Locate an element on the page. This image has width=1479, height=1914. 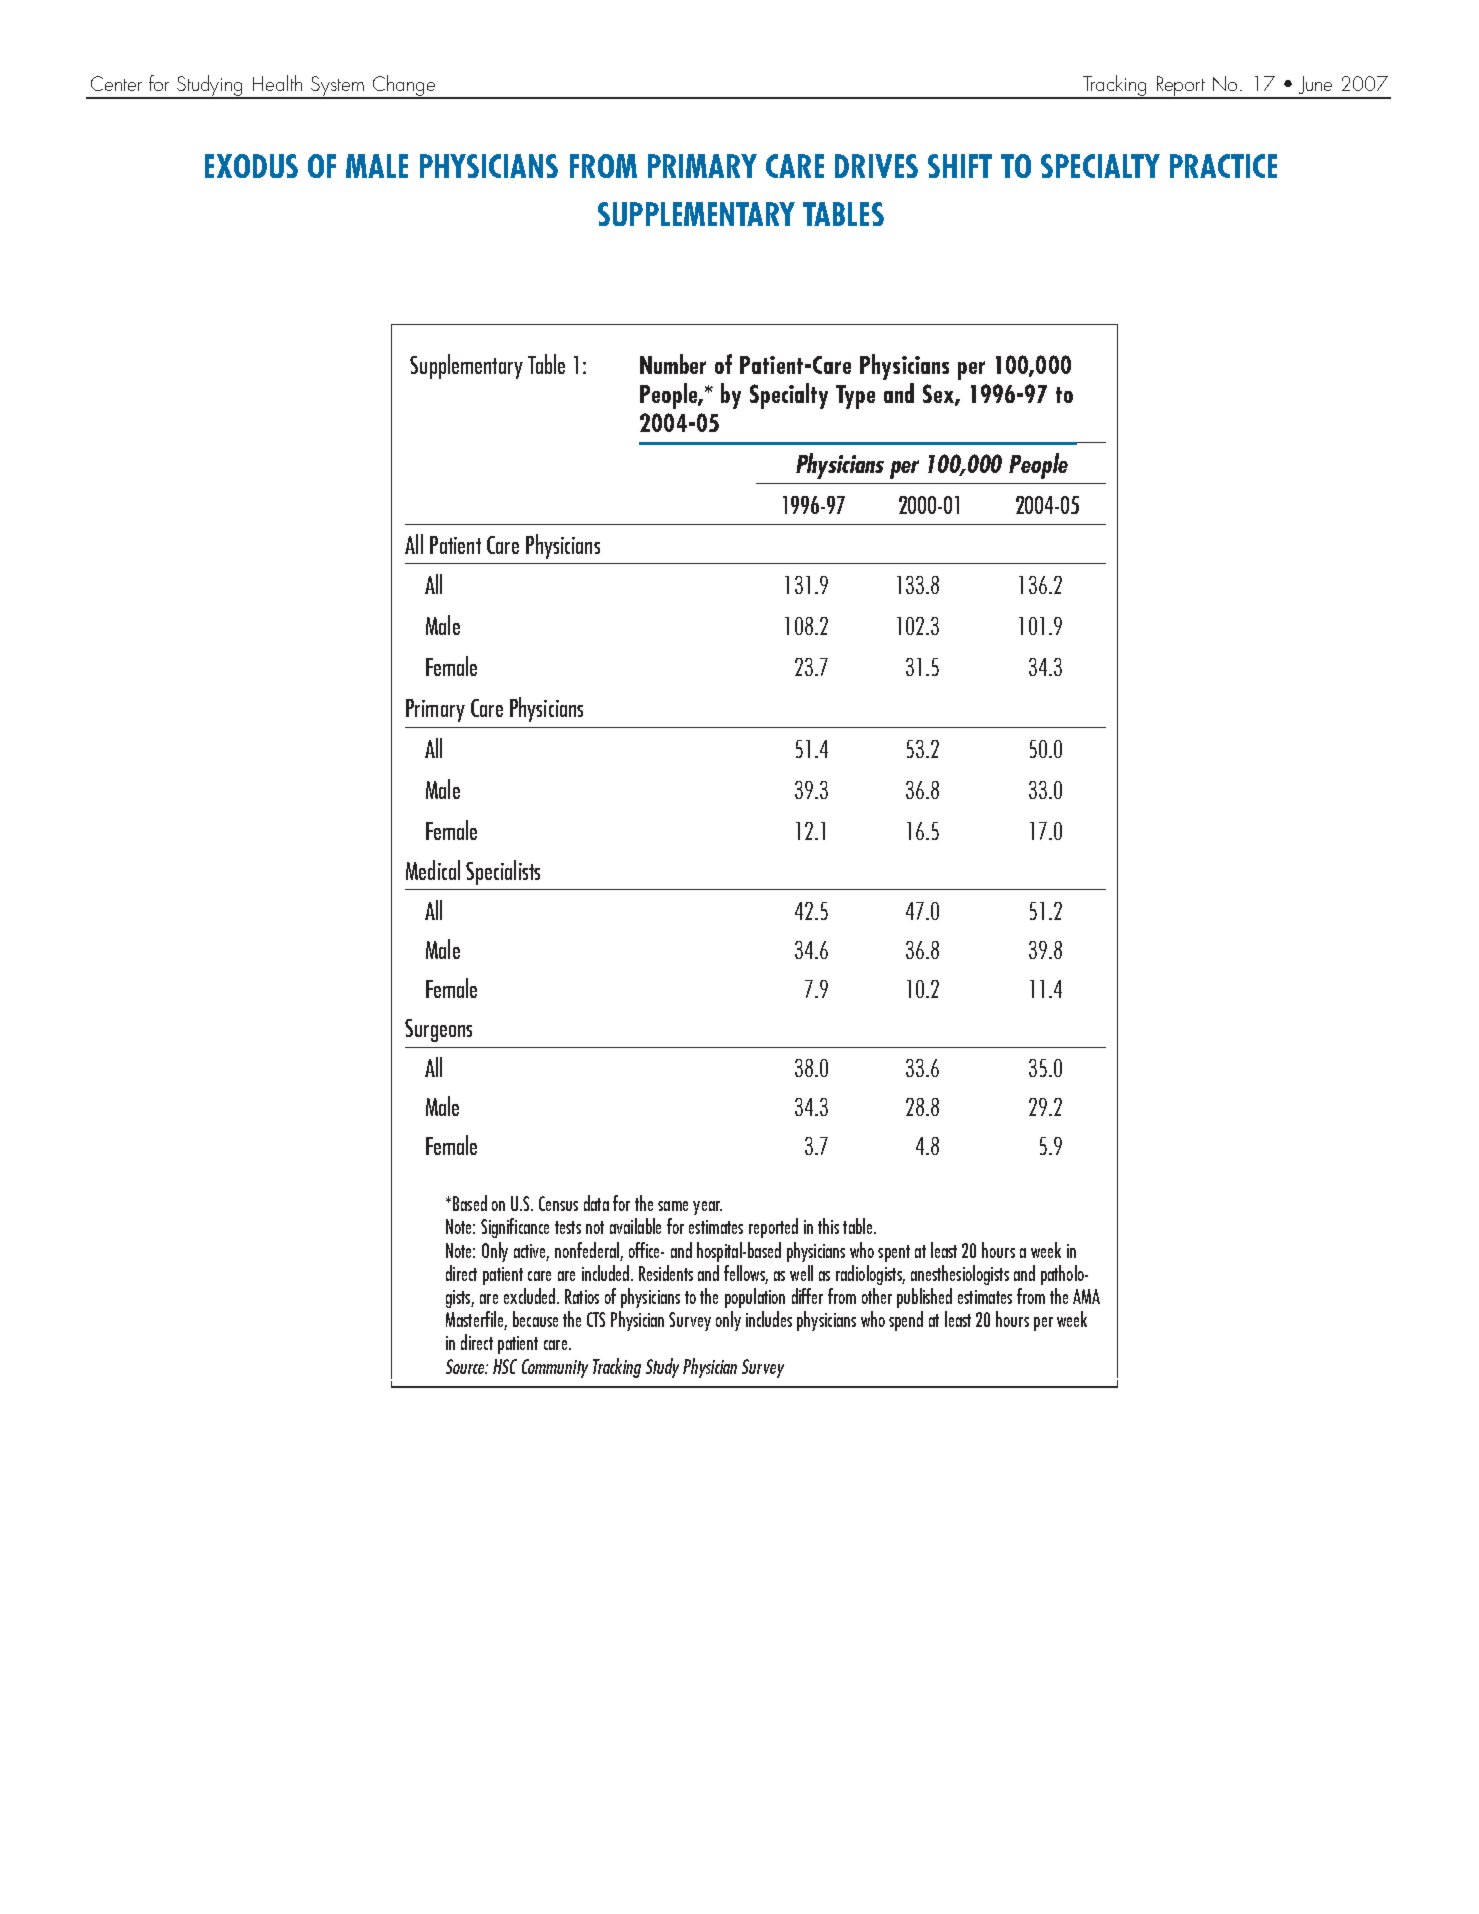
same is located at coordinates (673, 1206).
